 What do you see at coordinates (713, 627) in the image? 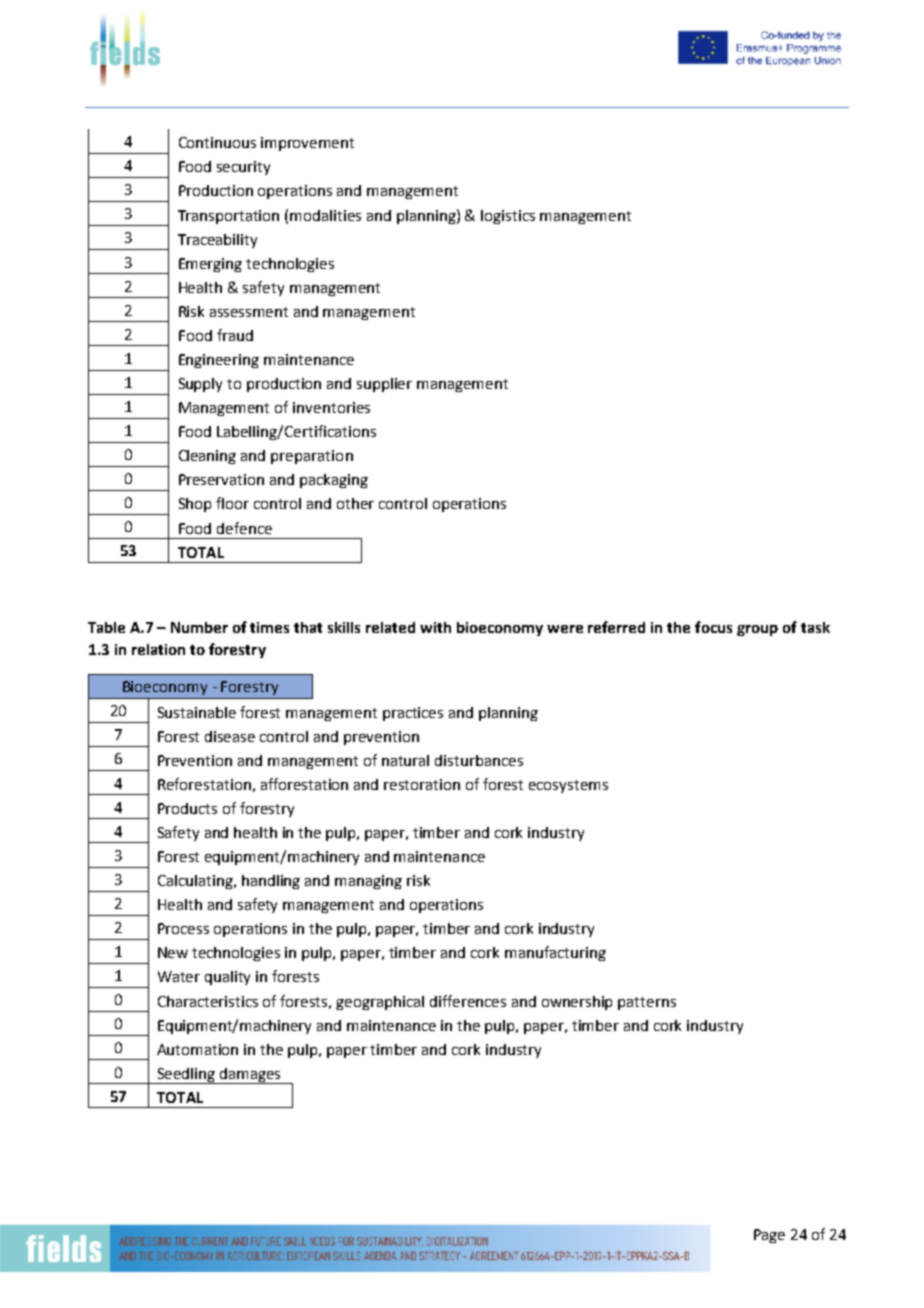
I see `focus` at bounding box center [713, 627].
